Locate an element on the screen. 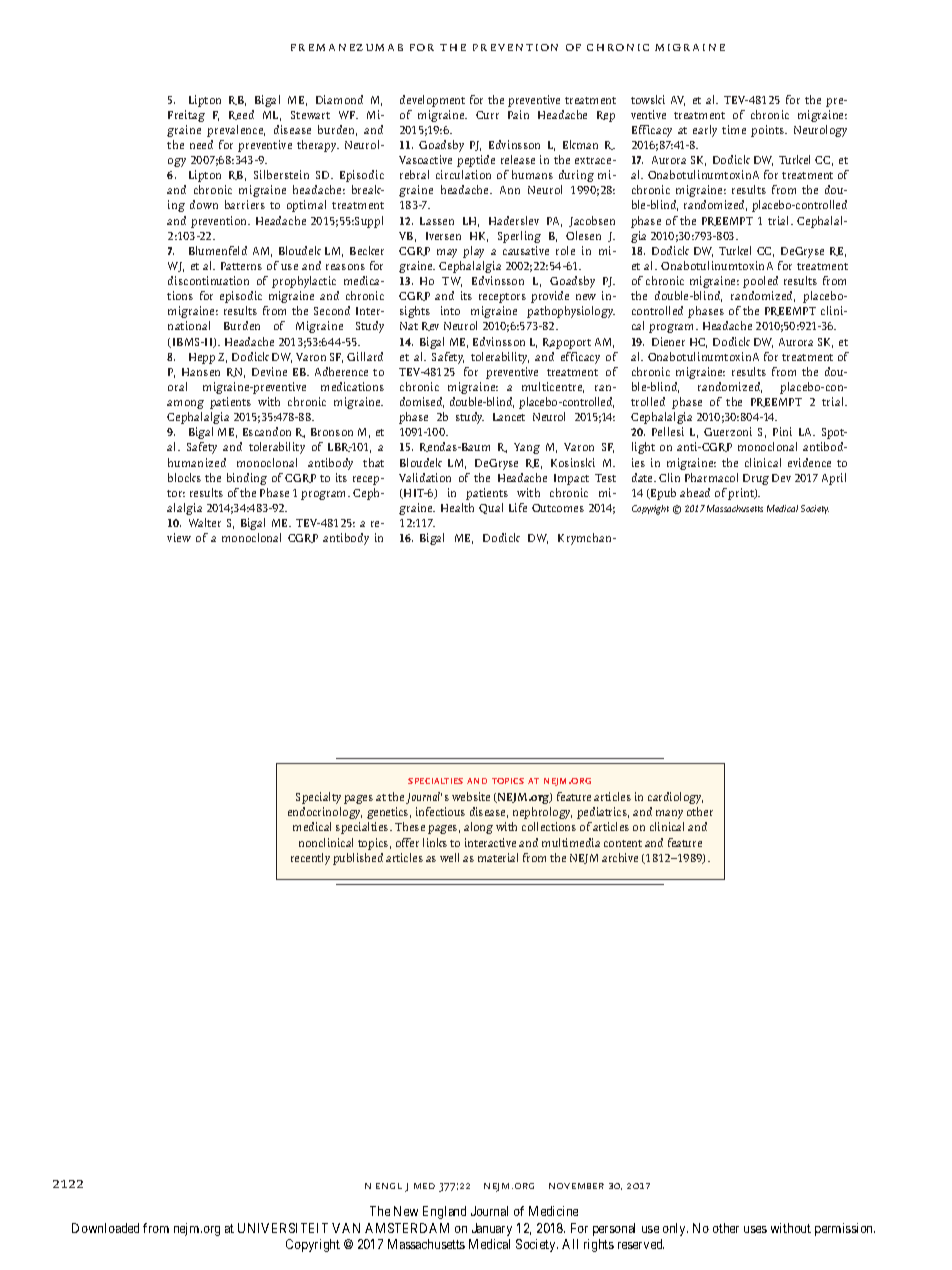 The height and width of the screenshot is (1270, 952). Specialty is located at coordinates (318, 798).
